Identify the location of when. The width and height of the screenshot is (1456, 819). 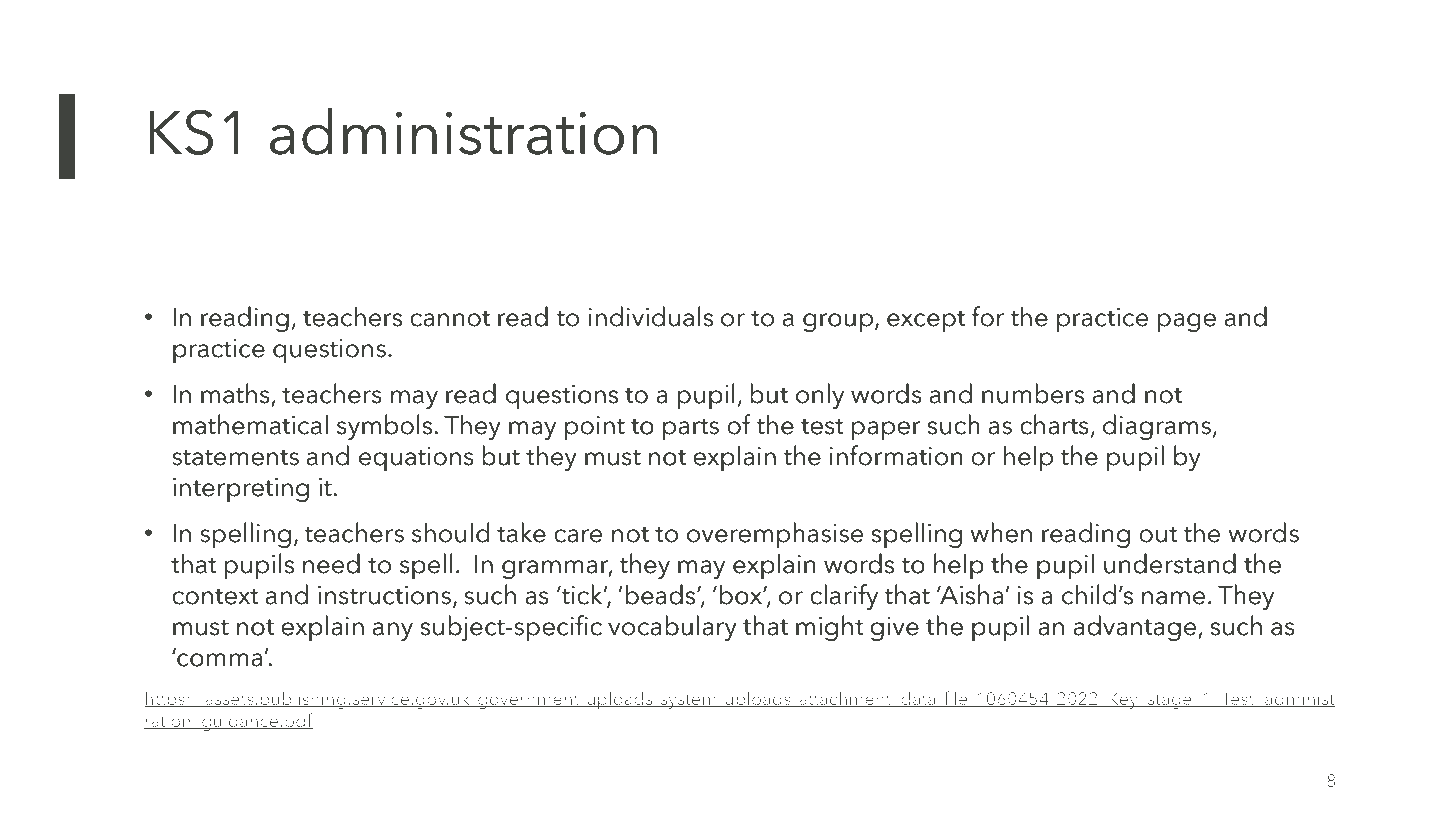
(1001, 532).
